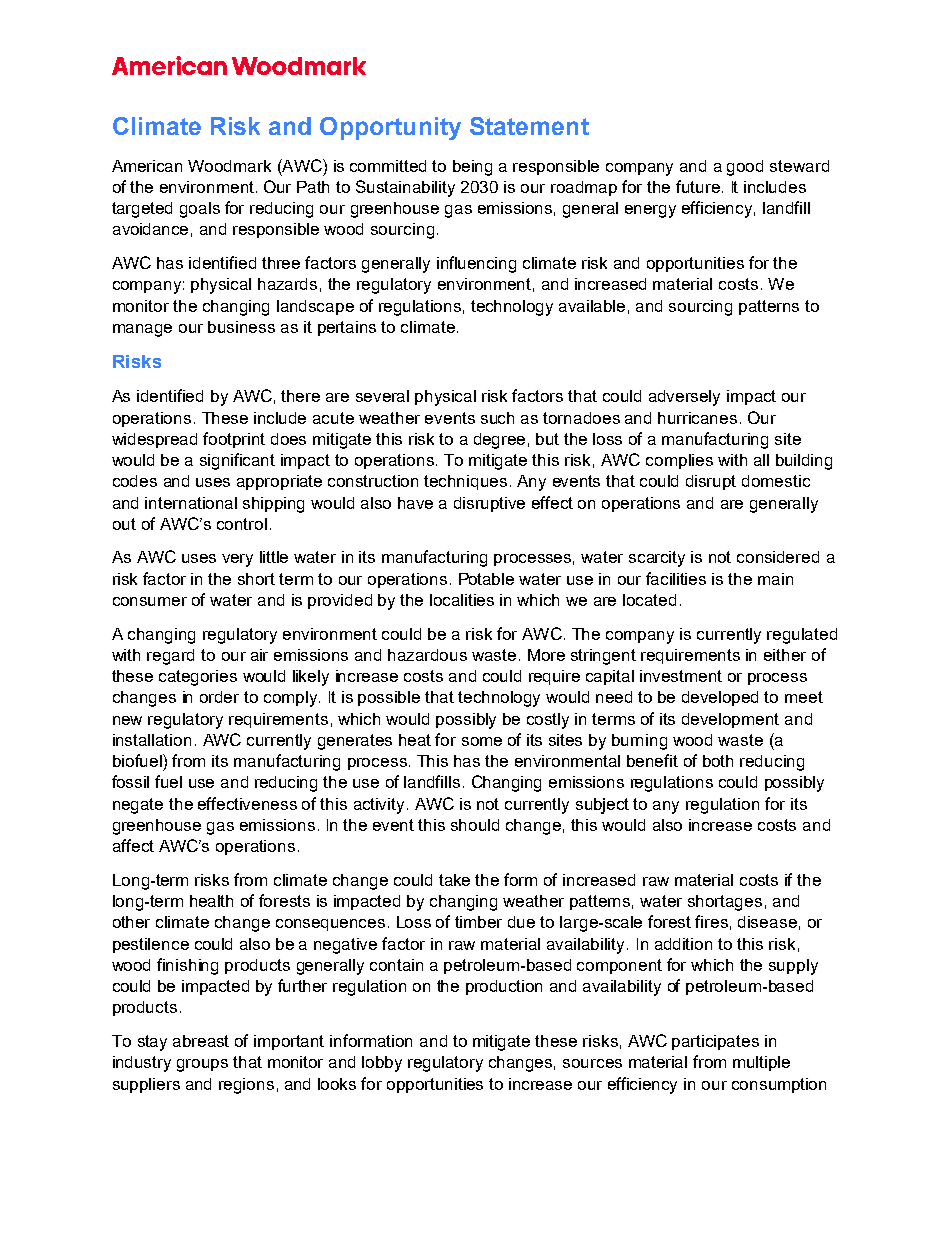 This image has width=952, height=1233. What do you see at coordinates (715, 1042) in the image?
I see `participates` at bounding box center [715, 1042].
